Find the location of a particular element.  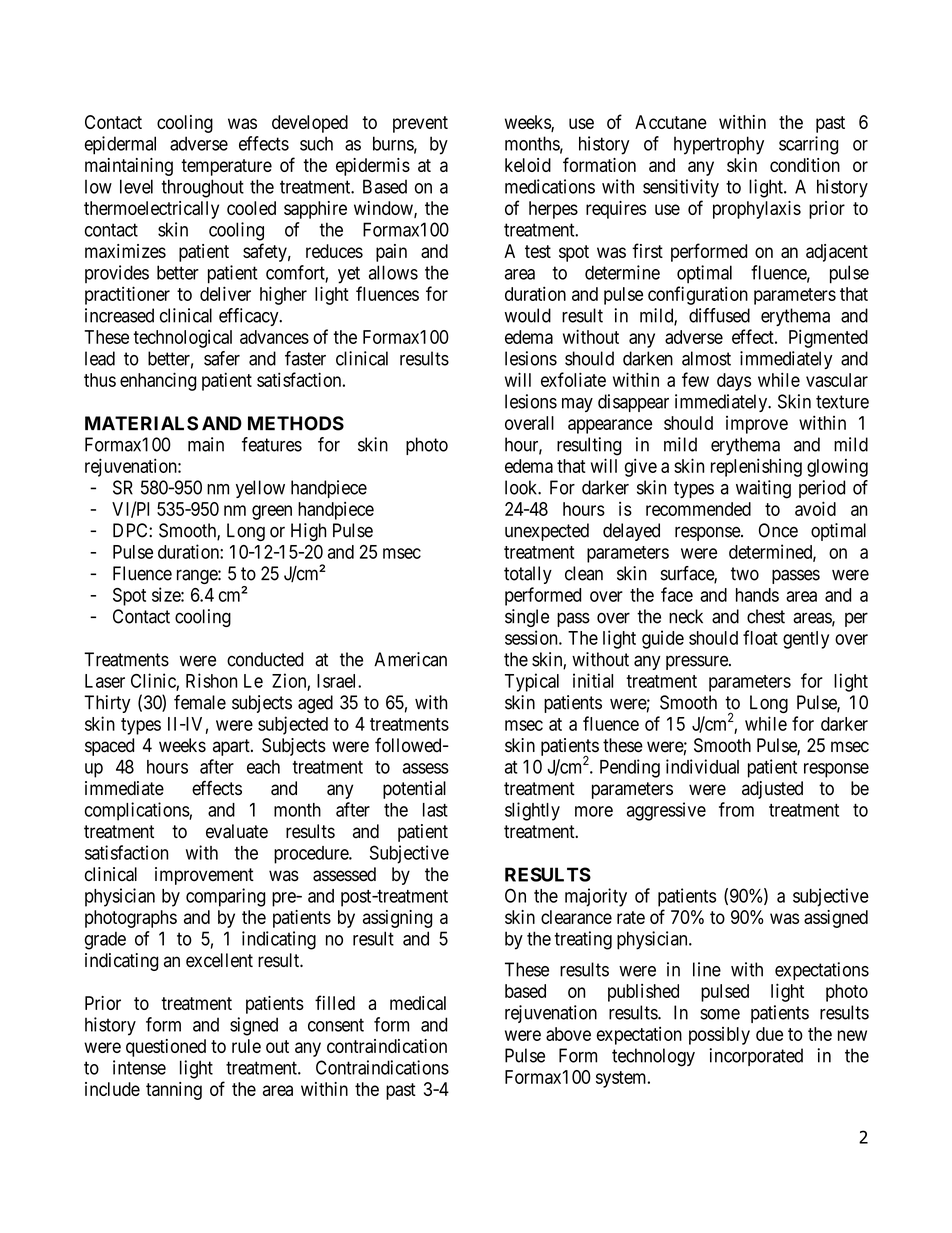

temperature is located at coordinates (226, 167).
